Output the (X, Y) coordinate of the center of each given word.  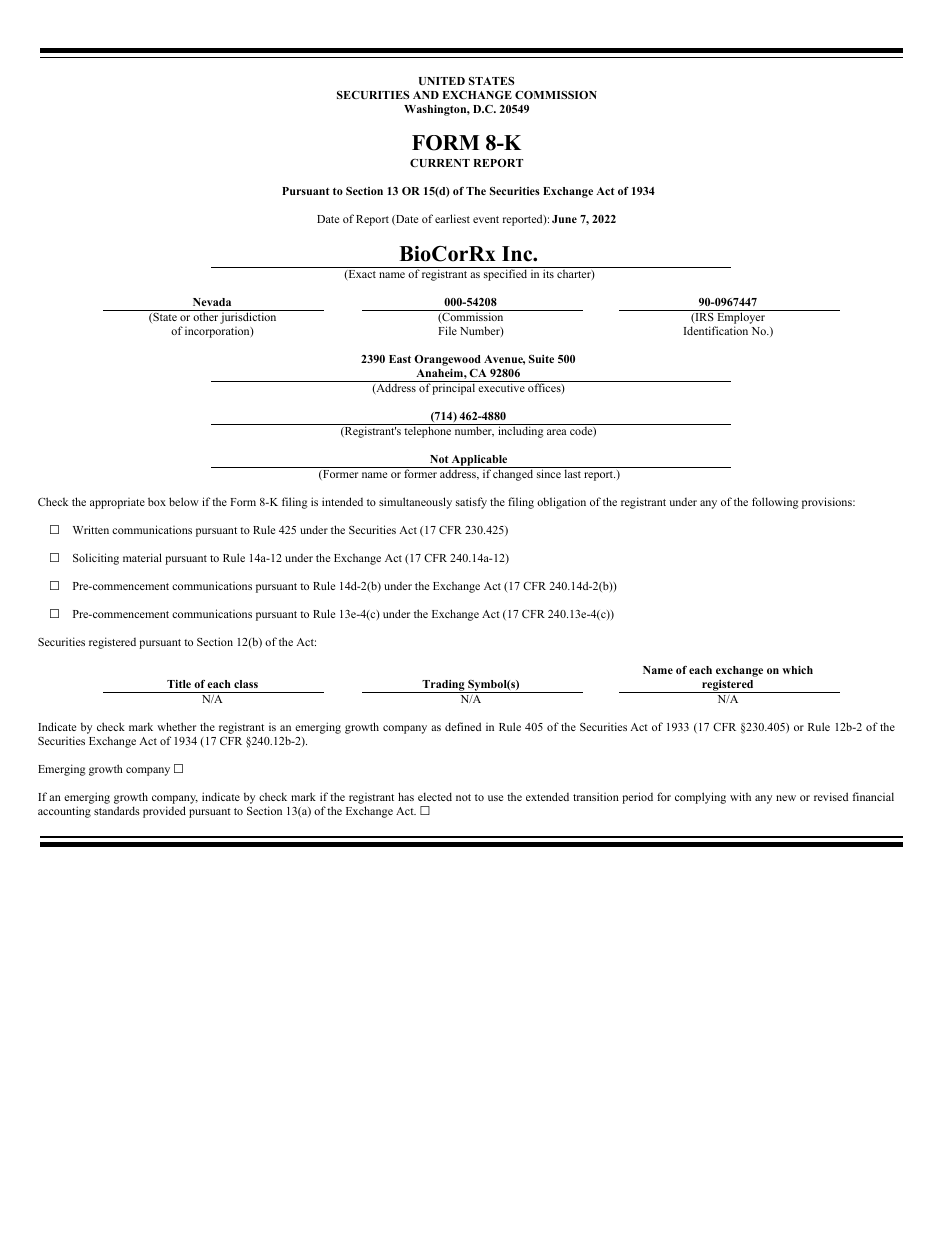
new (786, 798)
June (564, 219)
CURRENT (440, 163)
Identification (716, 330)
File (447, 330)
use (495, 798)
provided (164, 812)
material (142, 557)
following (775, 503)
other (205, 316)
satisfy (471, 503)
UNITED (442, 81)
